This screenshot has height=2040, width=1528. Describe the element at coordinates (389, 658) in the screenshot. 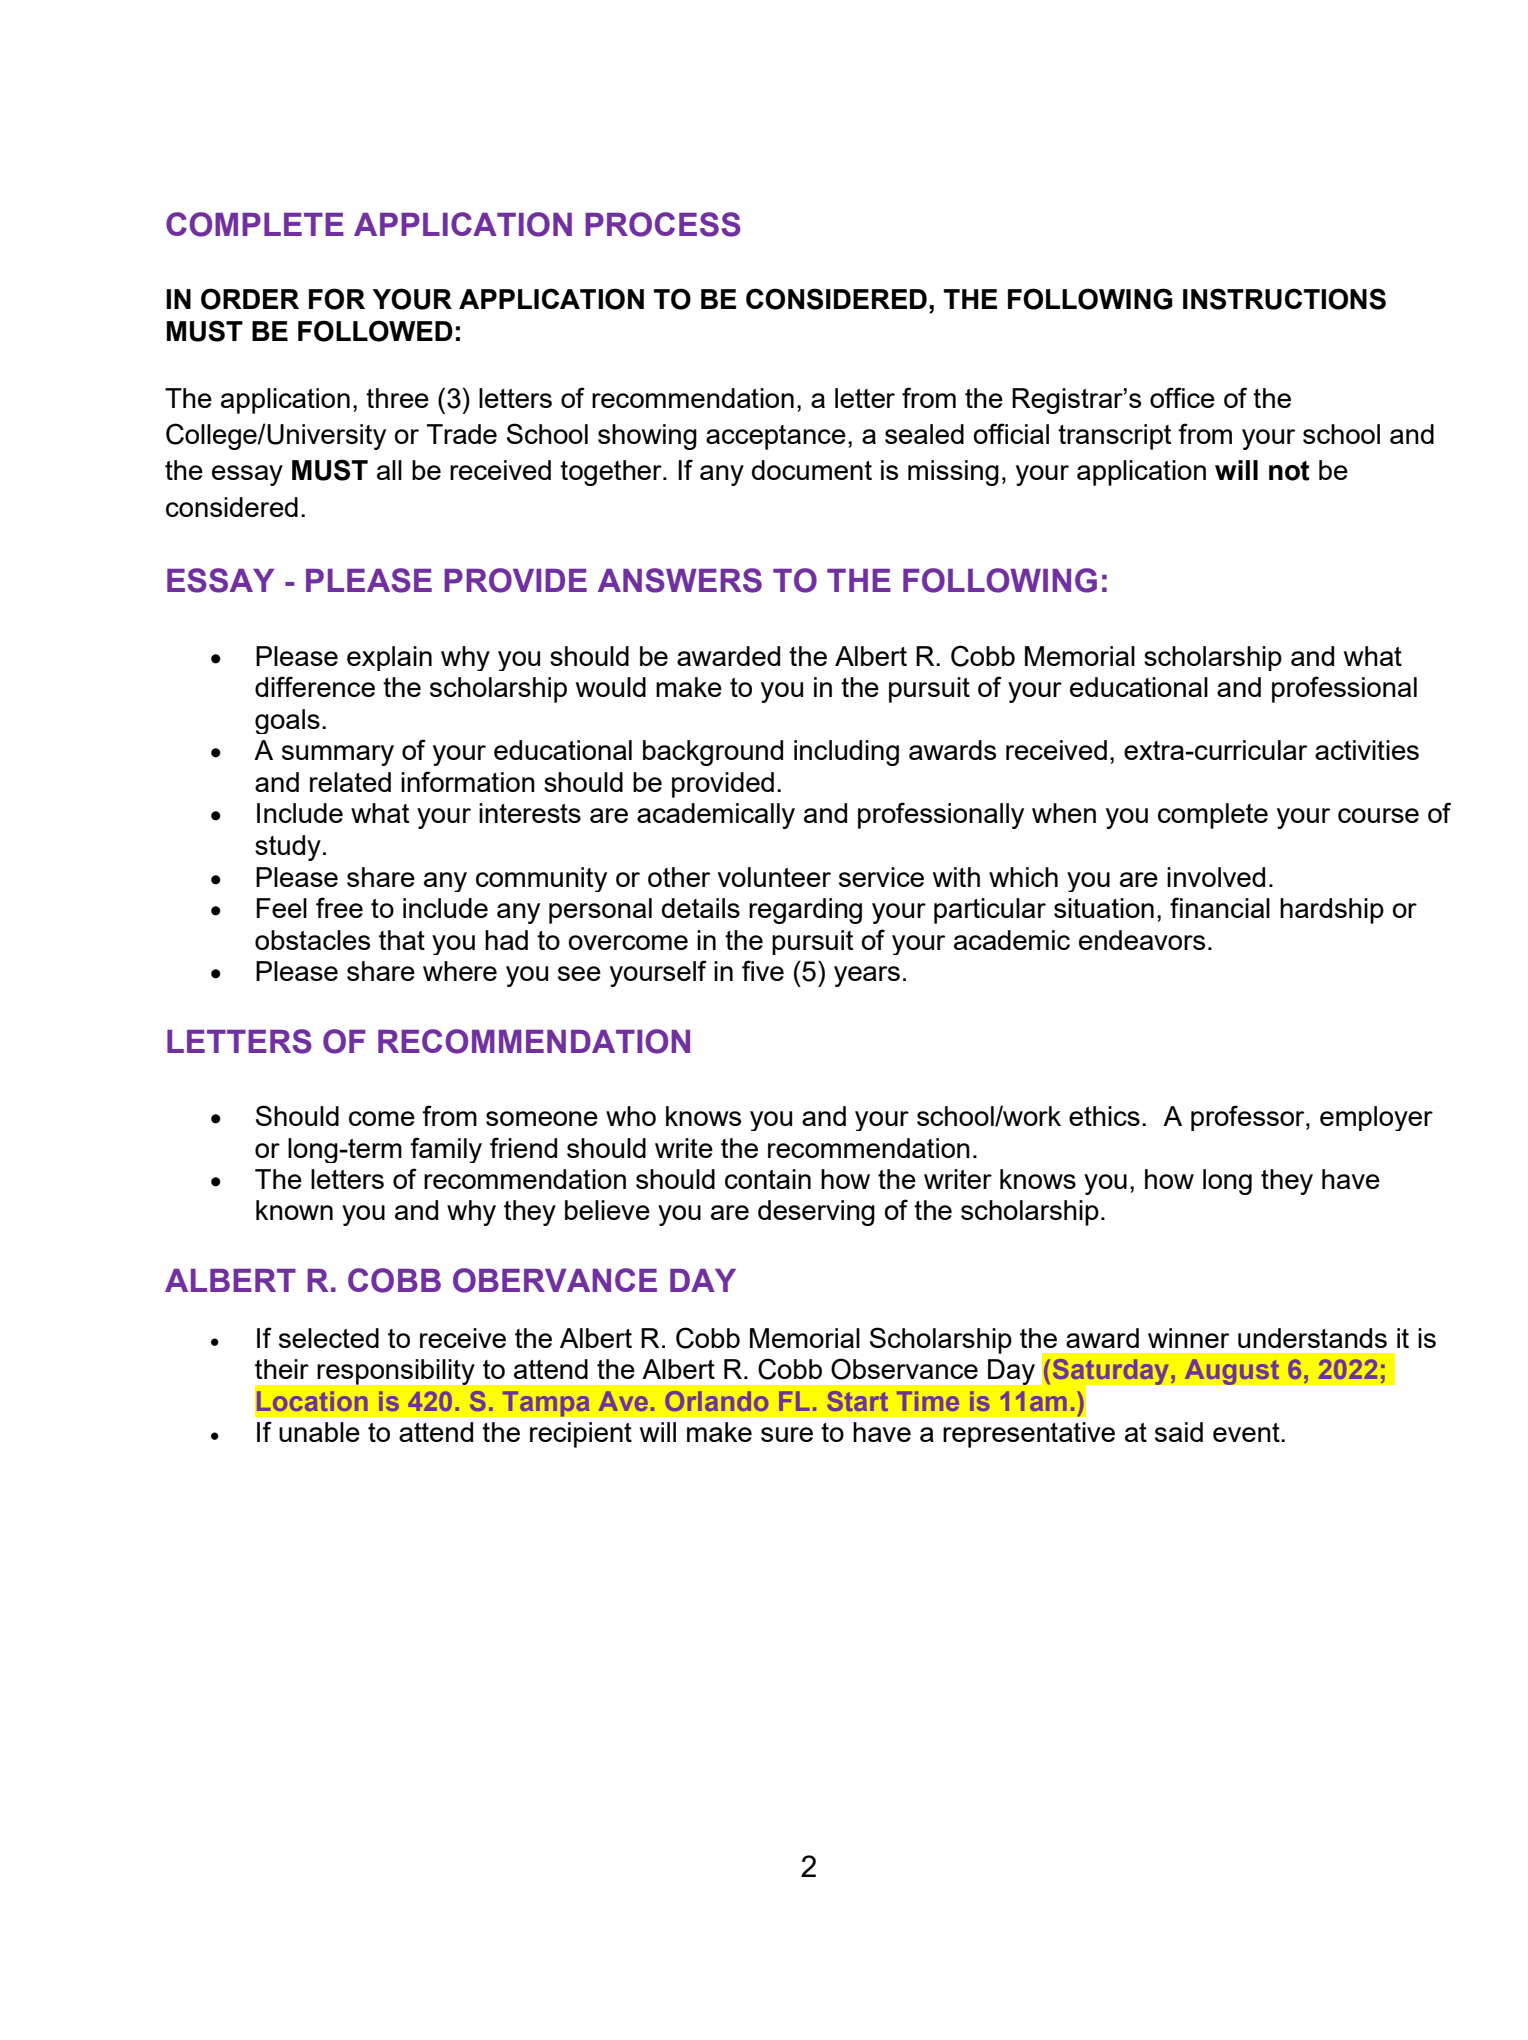

I see `explain` at that location.
